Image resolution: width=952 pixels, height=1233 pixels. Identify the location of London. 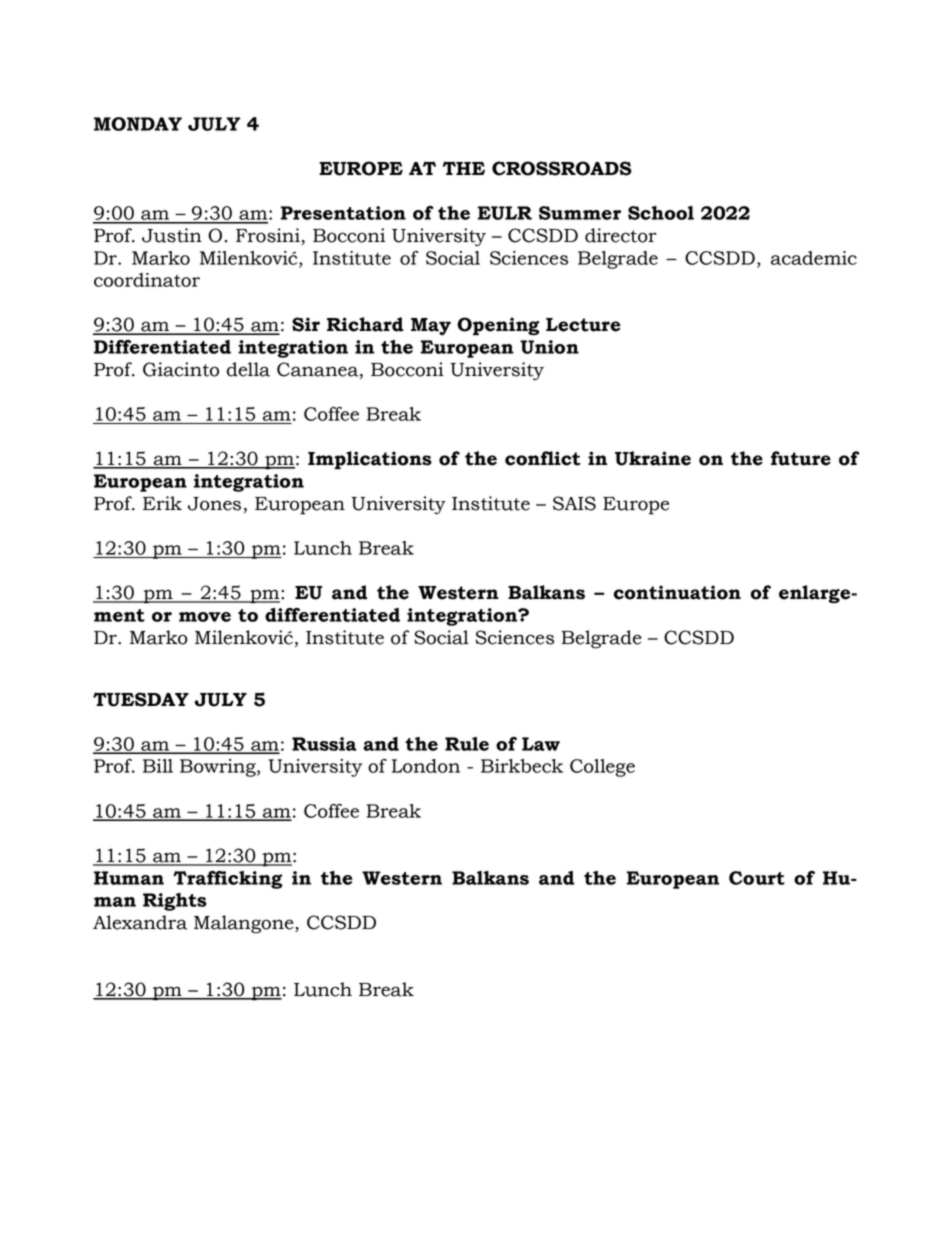
(426, 766).
